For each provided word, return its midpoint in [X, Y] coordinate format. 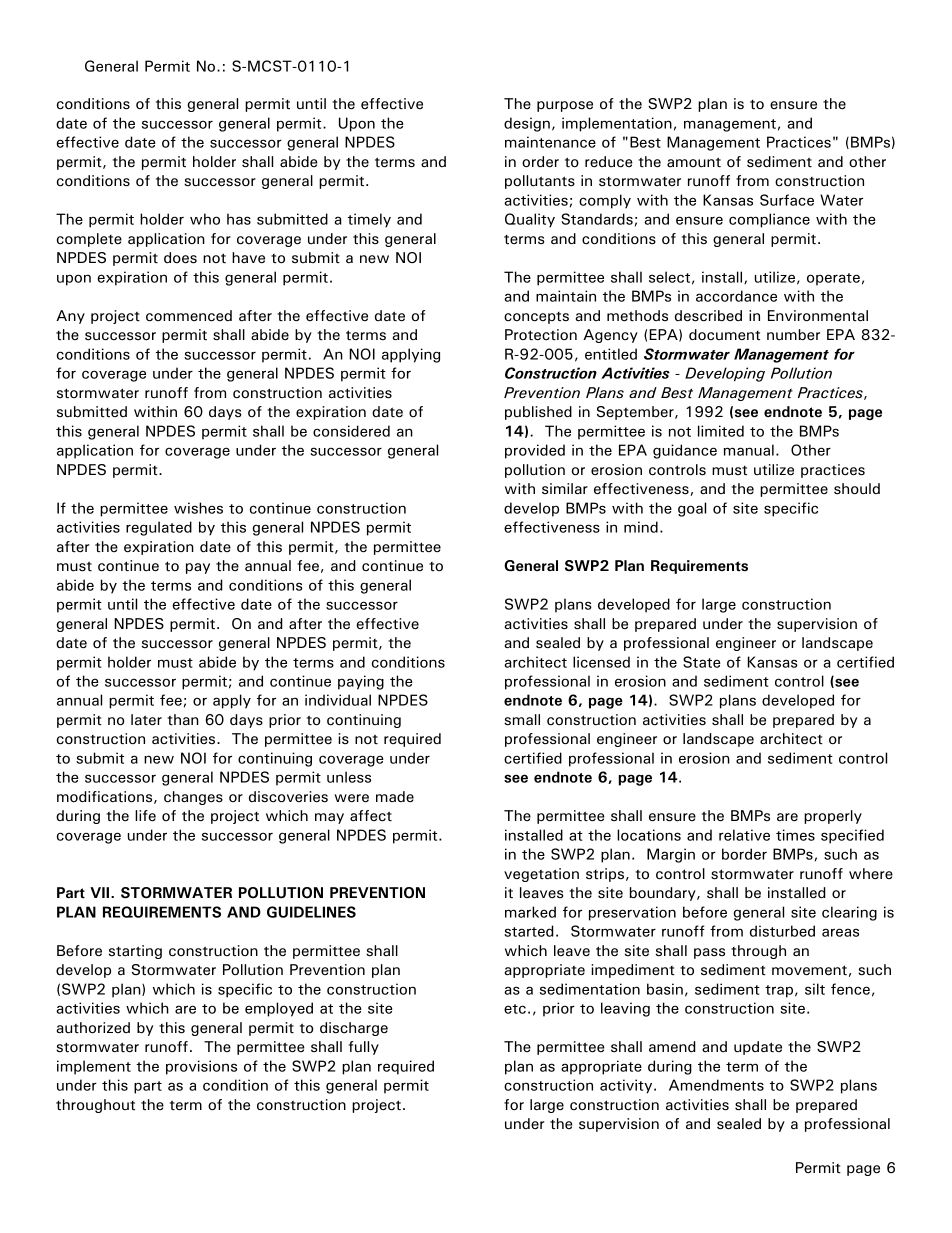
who [205, 219]
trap [779, 991]
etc [515, 1009]
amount [694, 162]
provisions [201, 1067]
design [527, 124]
